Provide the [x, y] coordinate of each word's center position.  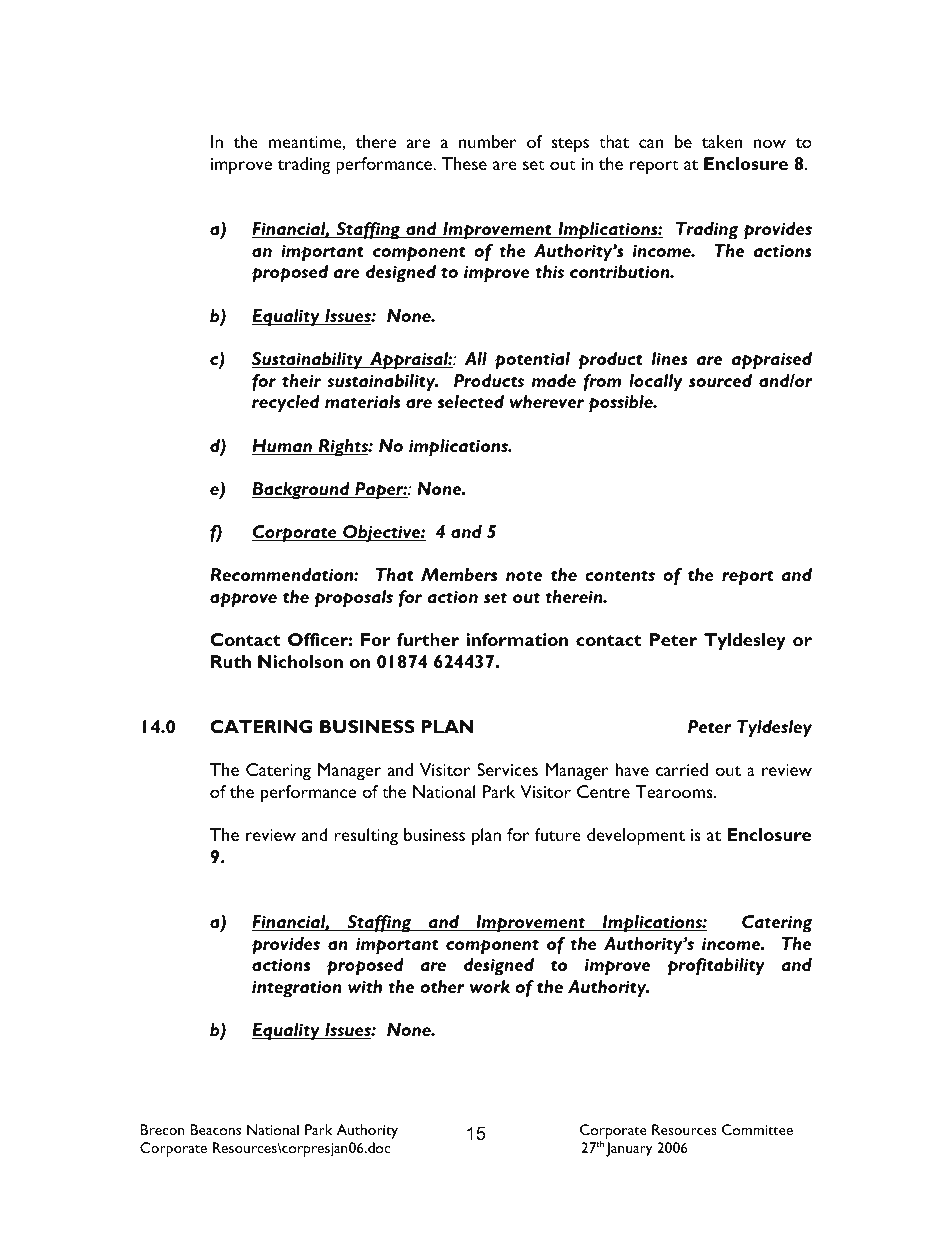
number [488, 141]
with [365, 986]
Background [302, 491]
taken [722, 141]
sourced [720, 380]
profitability [716, 967]
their [301, 380]
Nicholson [300, 661]
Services [507, 769]
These [464, 163]
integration [297, 989]
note [524, 575]
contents [620, 575]
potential [532, 361]
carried [682, 769]
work [490, 986]
